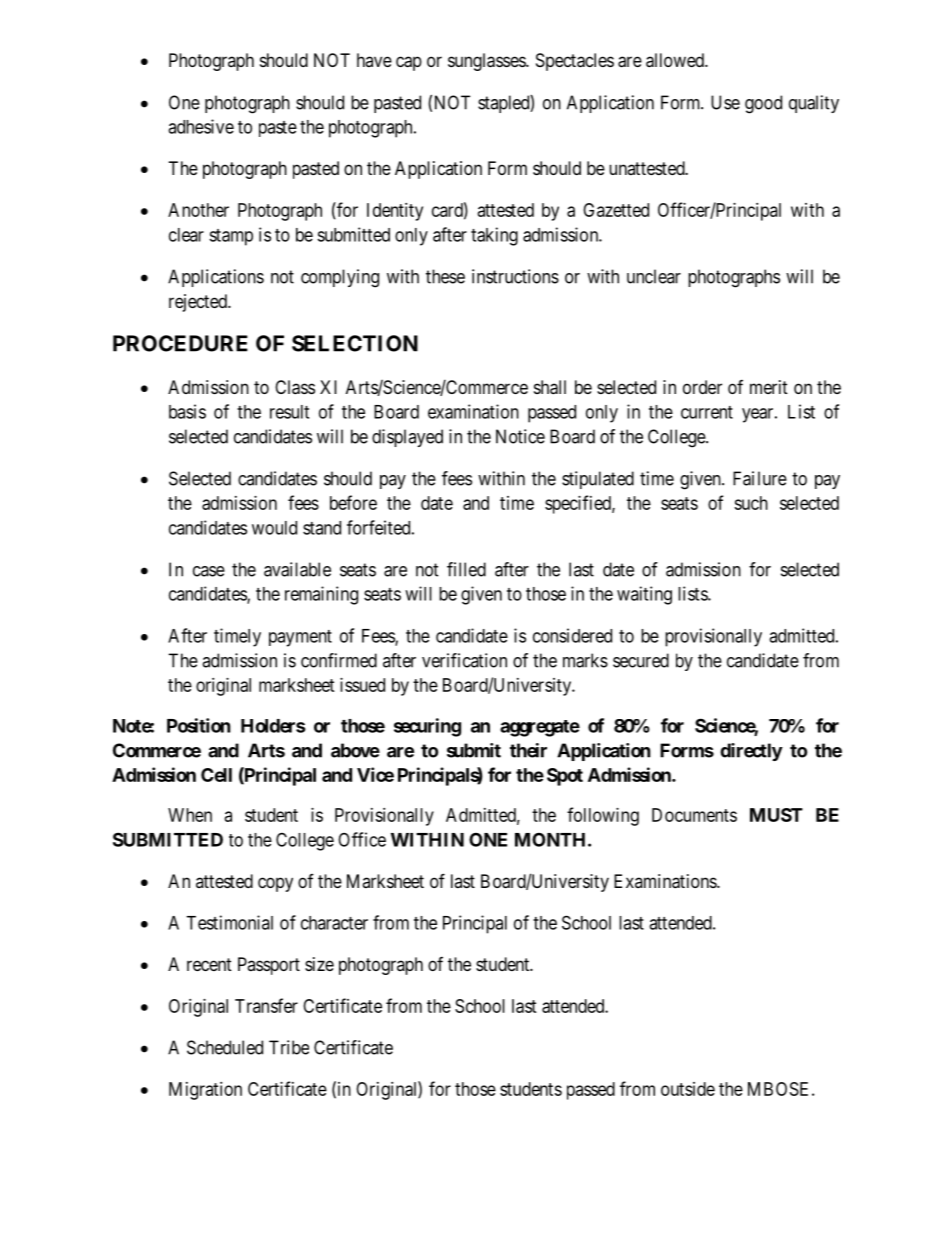 The height and width of the document is (1233, 952). What do you see at coordinates (201, 126) in the document?
I see `adhesive` at bounding box center [201, 126].
